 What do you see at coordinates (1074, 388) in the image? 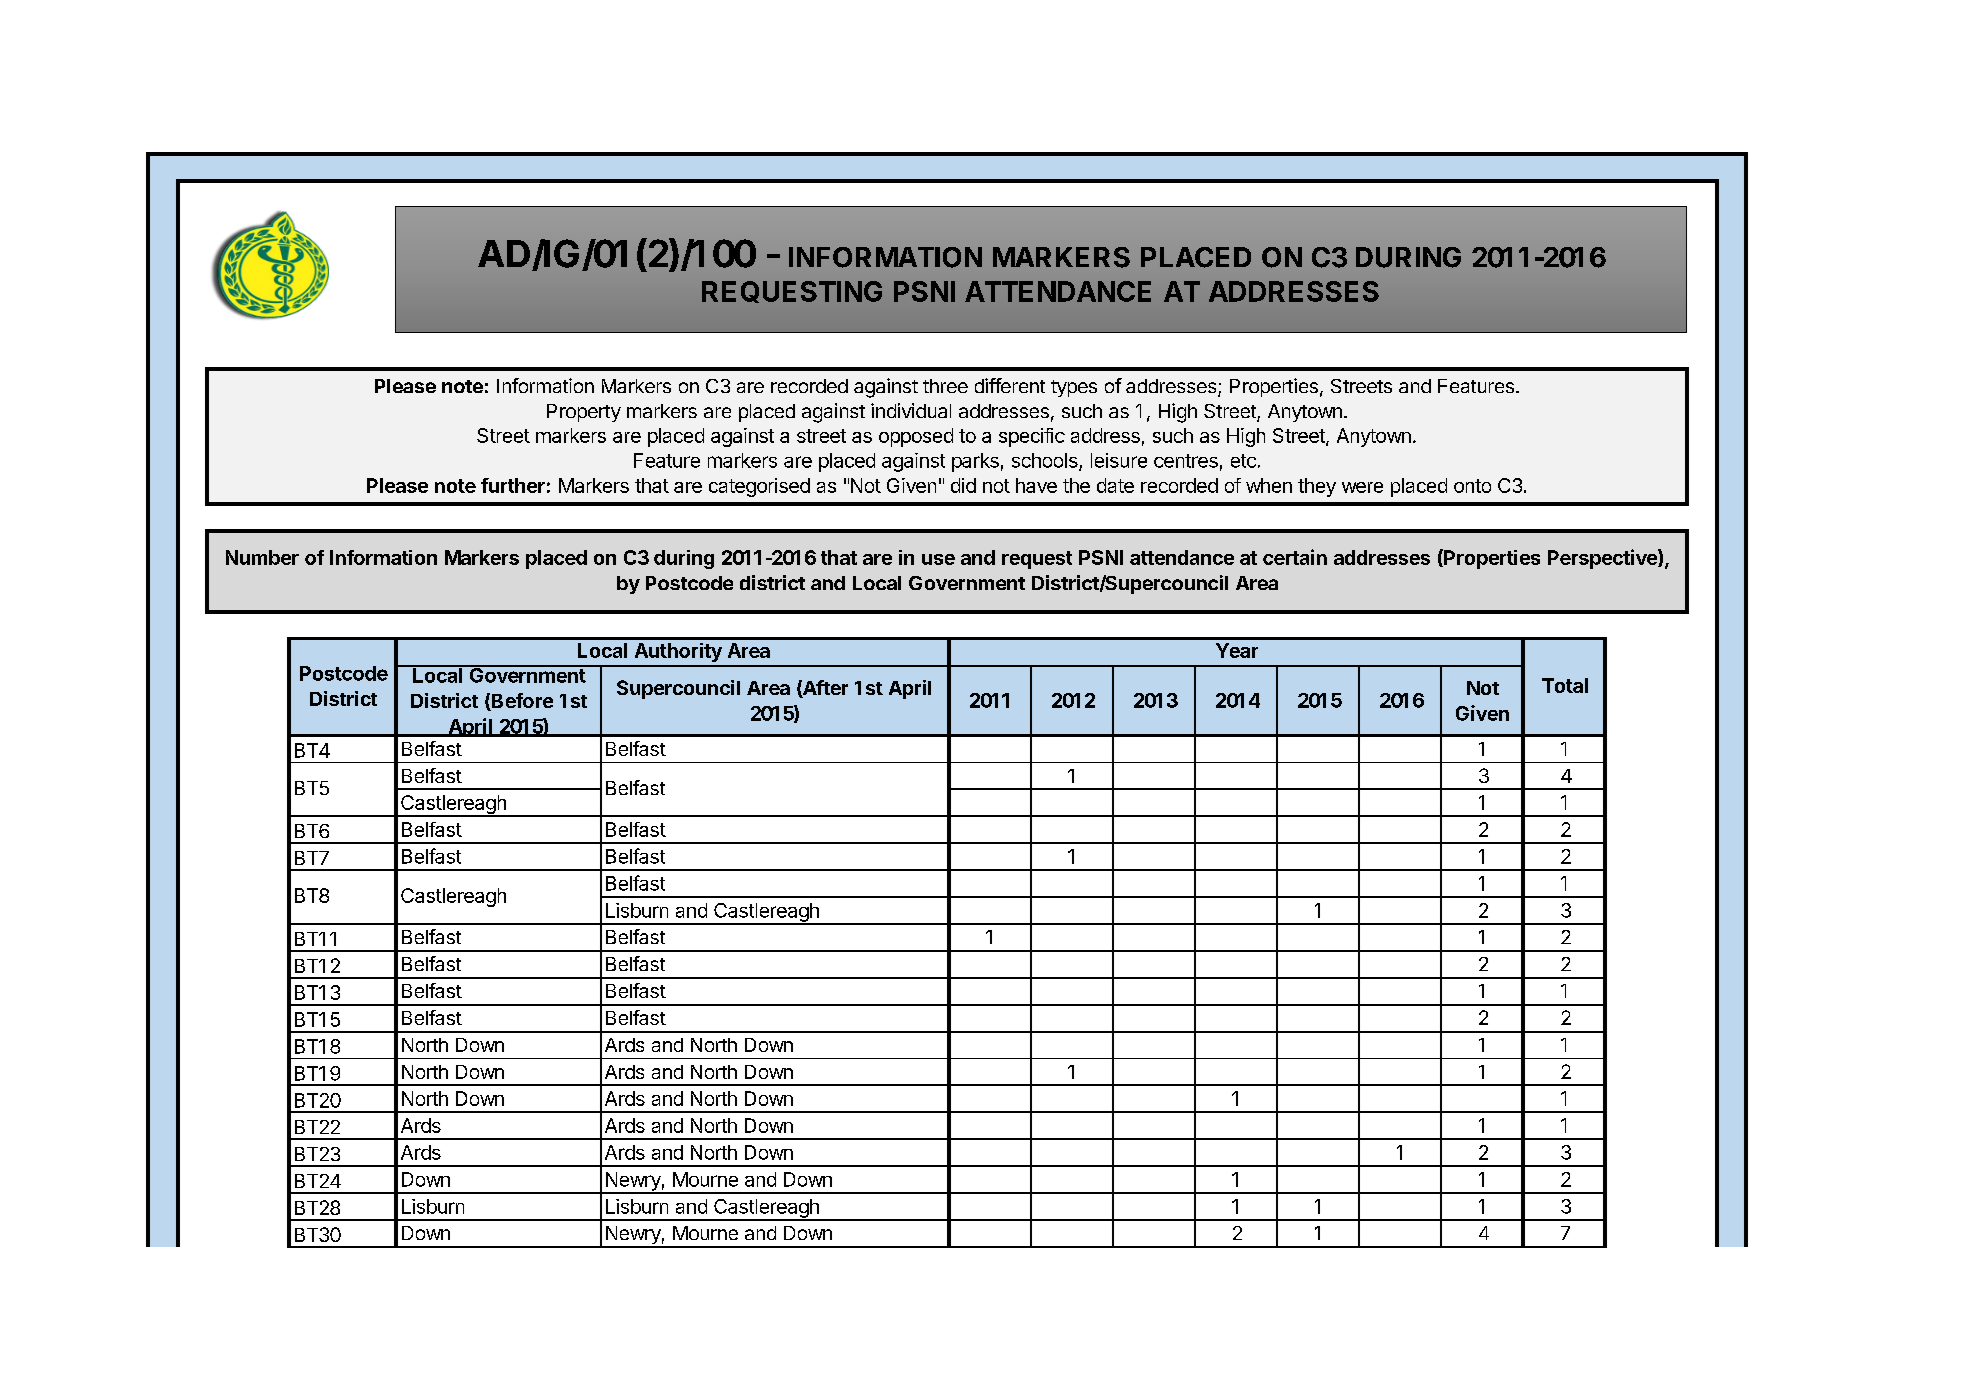
I see `types` at bounding box center [1074, 388].
